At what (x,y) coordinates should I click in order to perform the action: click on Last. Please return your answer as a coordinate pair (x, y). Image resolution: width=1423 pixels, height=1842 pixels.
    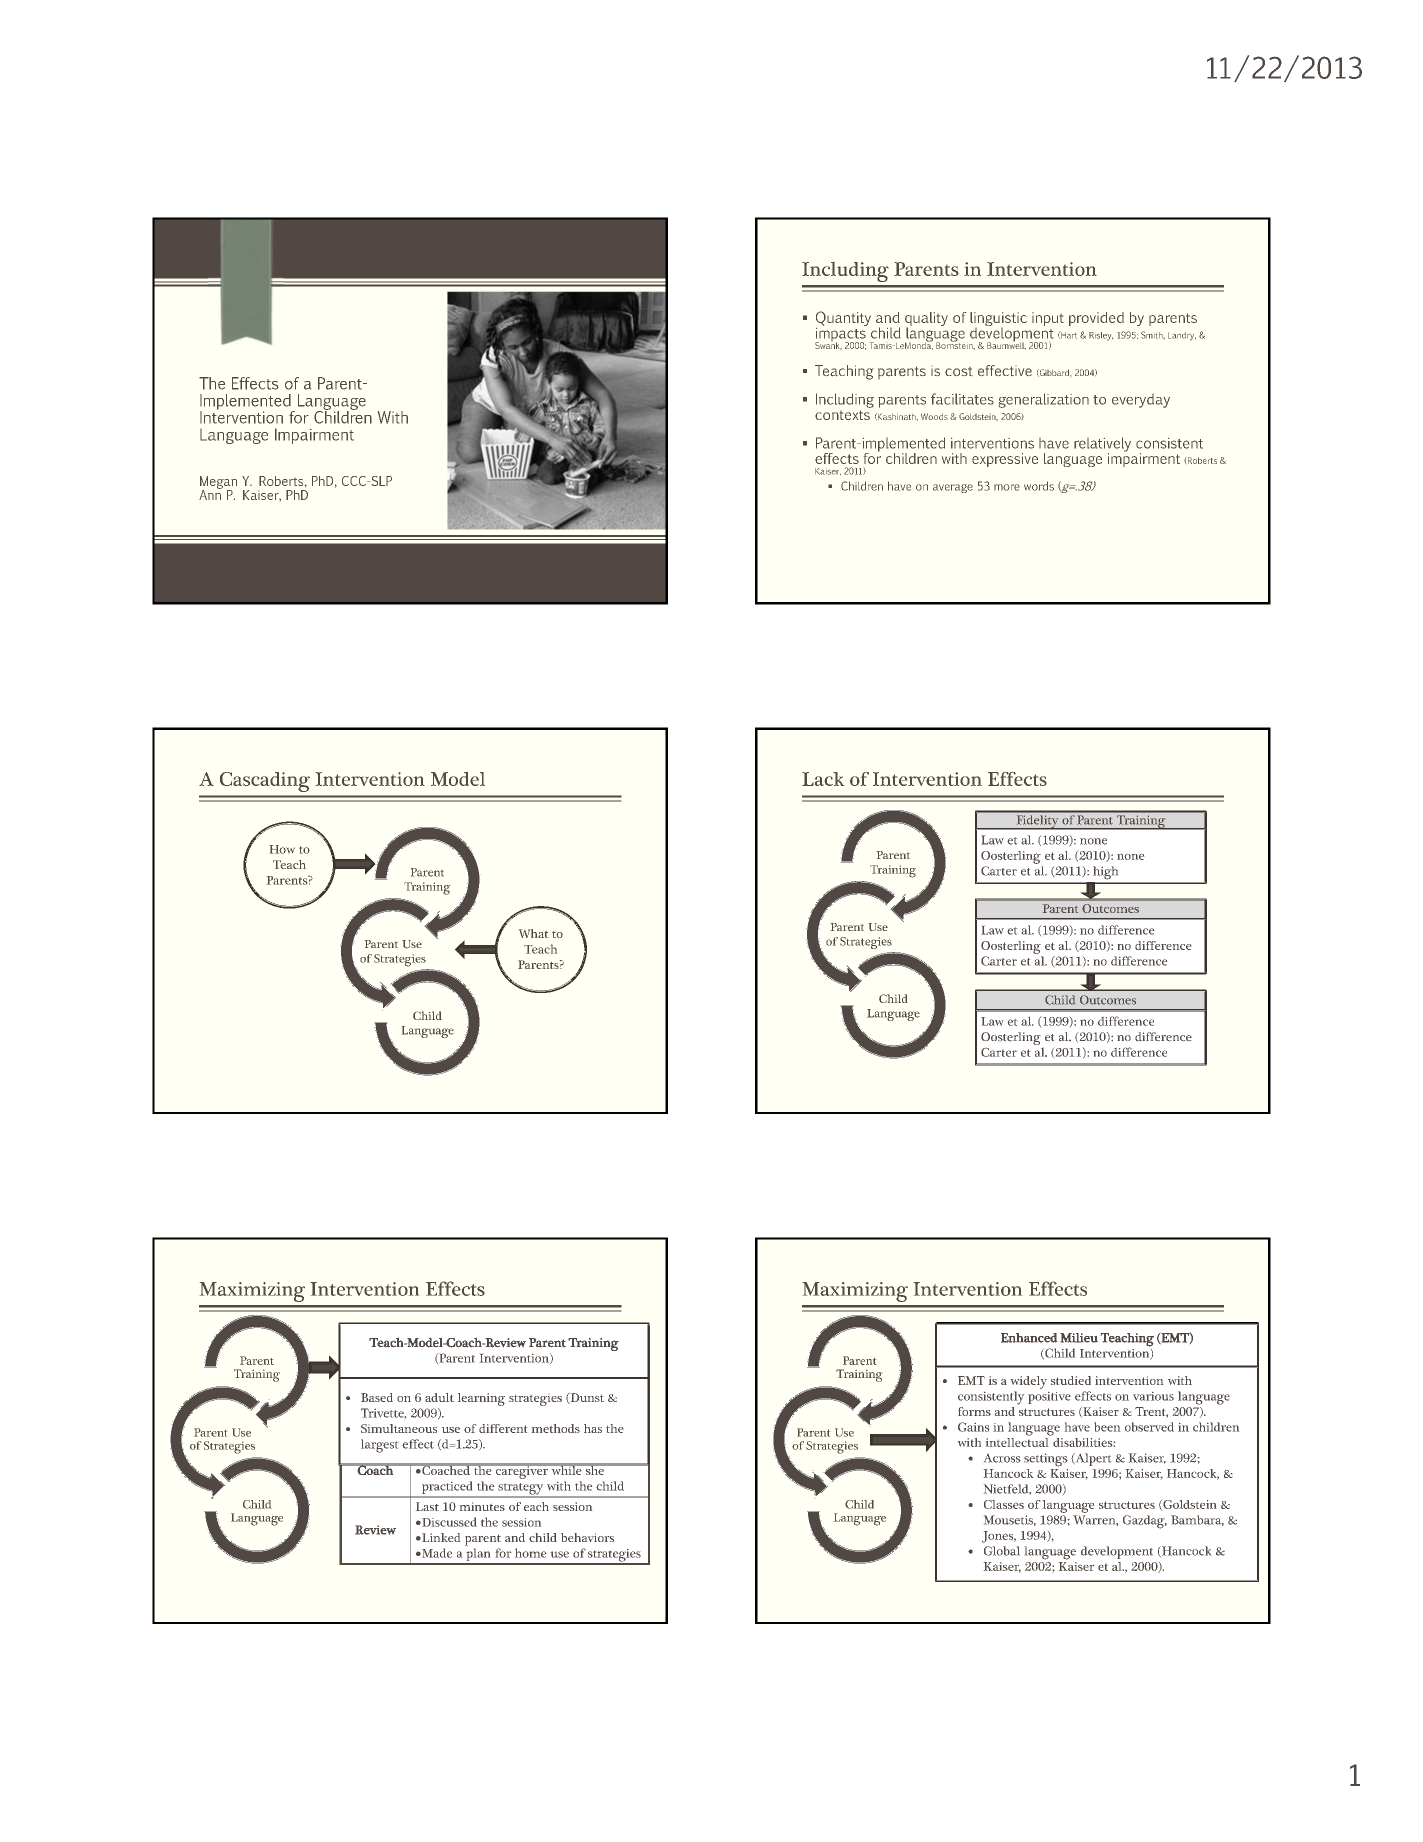
    Looking at the image, I should click on (427, 1506).
